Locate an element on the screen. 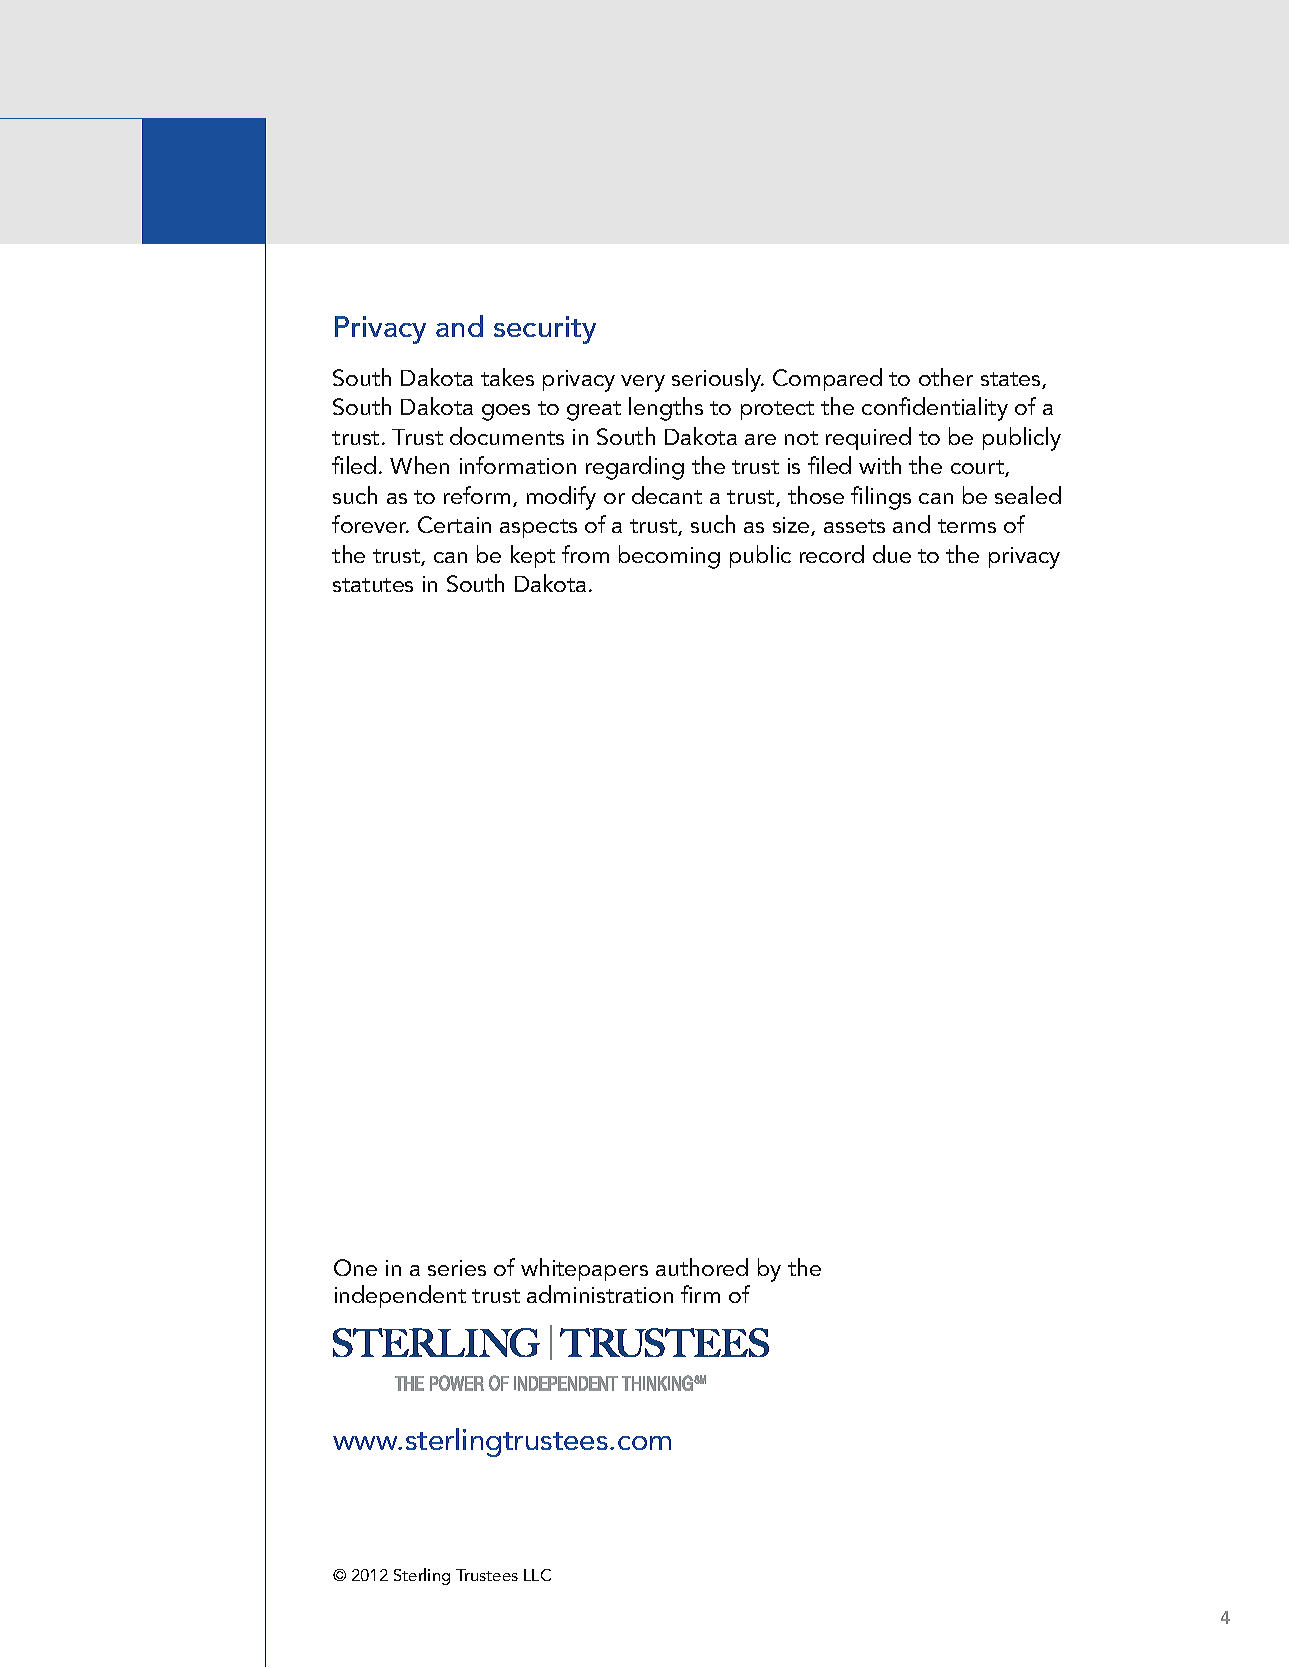  firm is located at coordinates (700, 1294).
